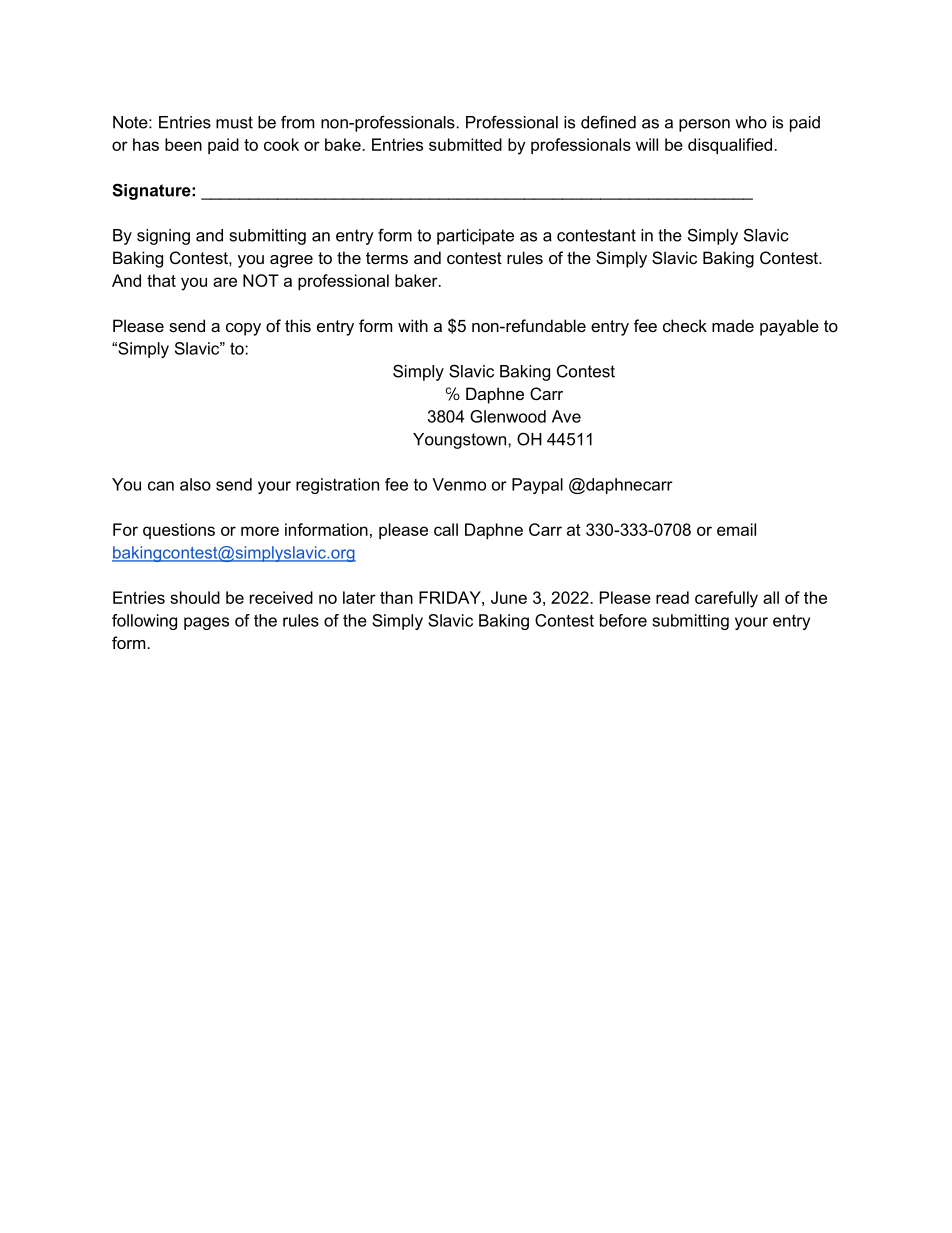  What do you see at coordinates (234, 122) in the screenshot?
I see `must` at bounding box center [234, 122].
